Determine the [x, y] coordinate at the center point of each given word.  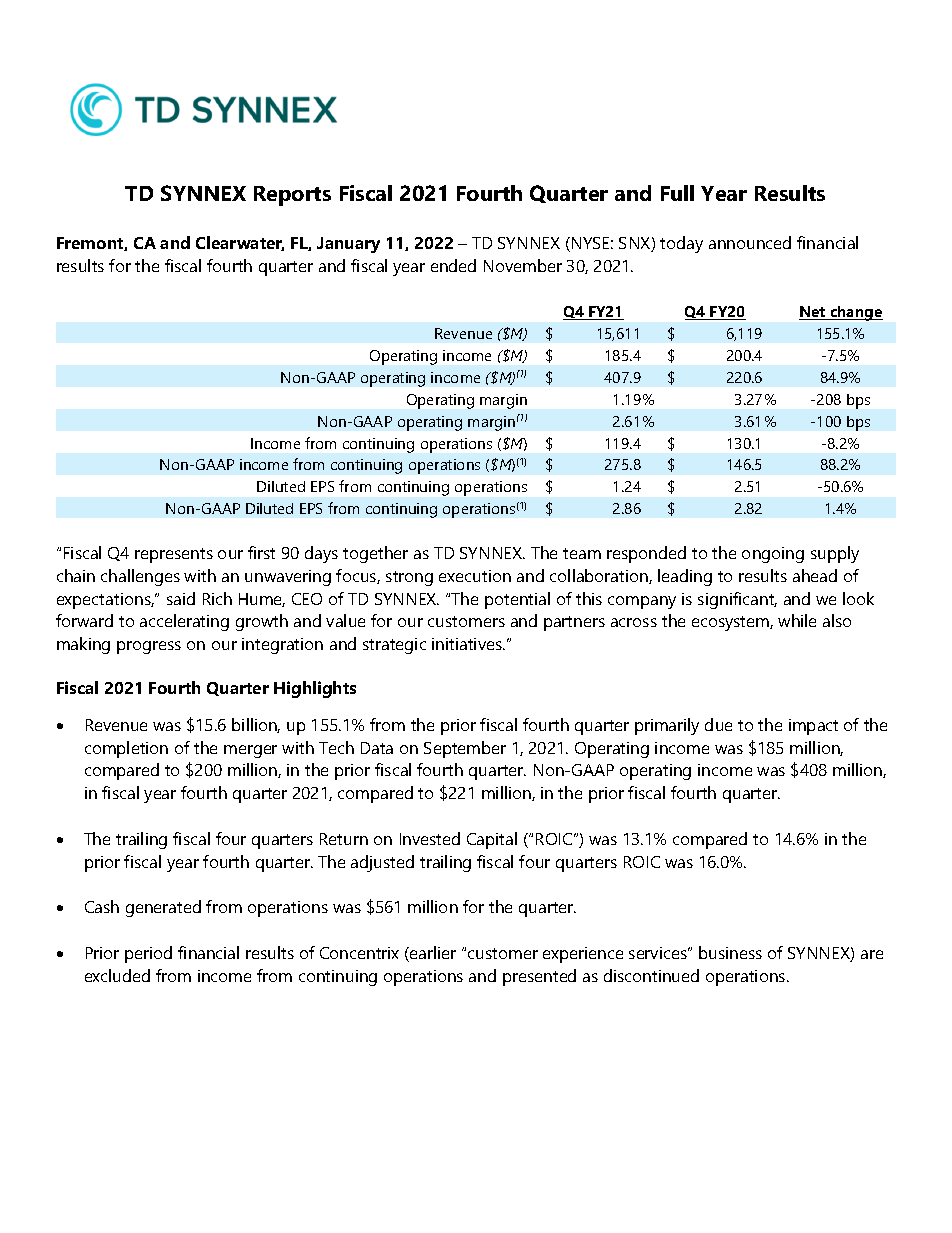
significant [737, 600]
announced [750, 242]
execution [475, 576]
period [148, 954]
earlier [432, 954]
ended [453, 265]
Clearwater [240, 243]
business [730, 952]
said [181, 598]
